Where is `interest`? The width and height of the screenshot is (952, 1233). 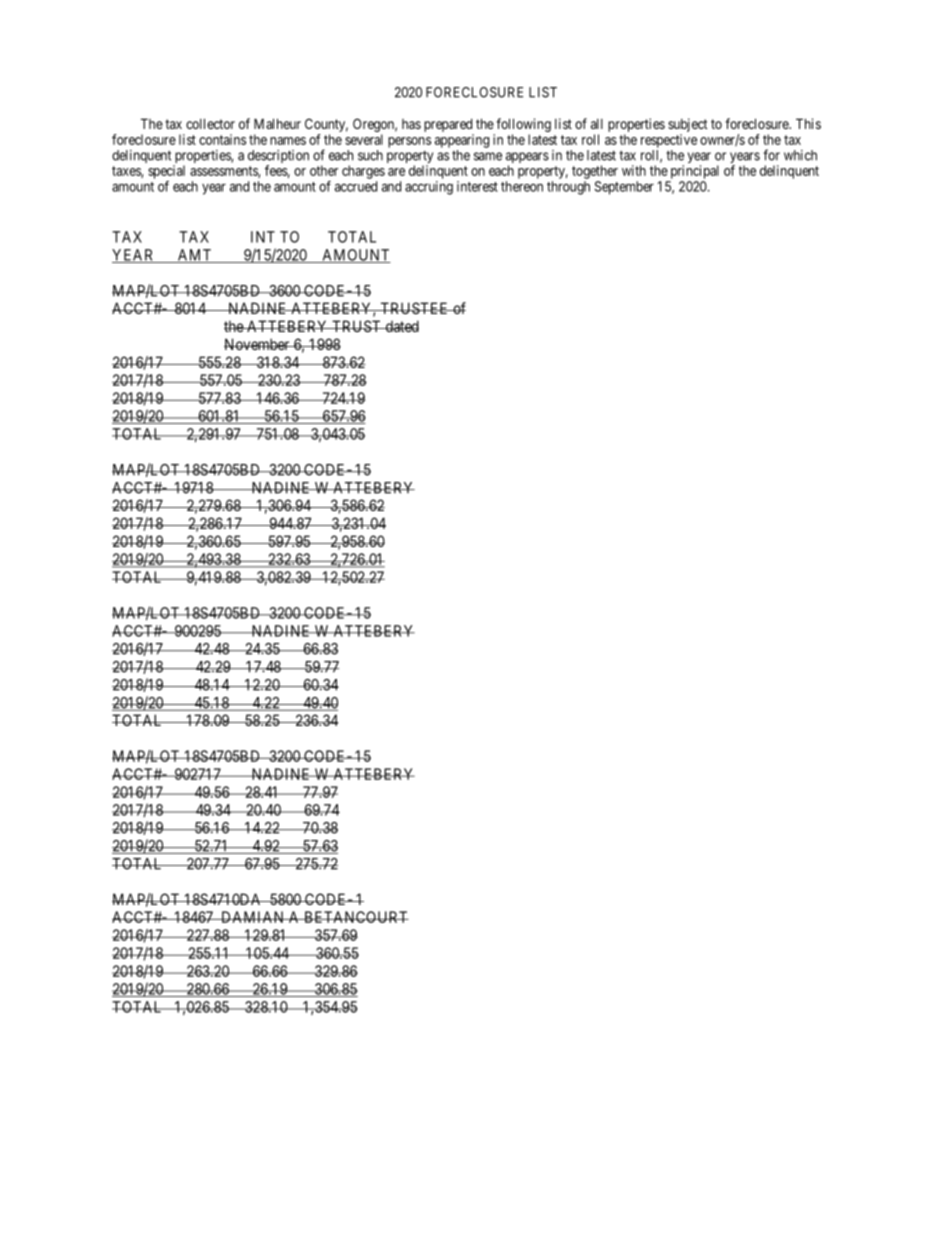
interest is located at coordinates (477, 186).
